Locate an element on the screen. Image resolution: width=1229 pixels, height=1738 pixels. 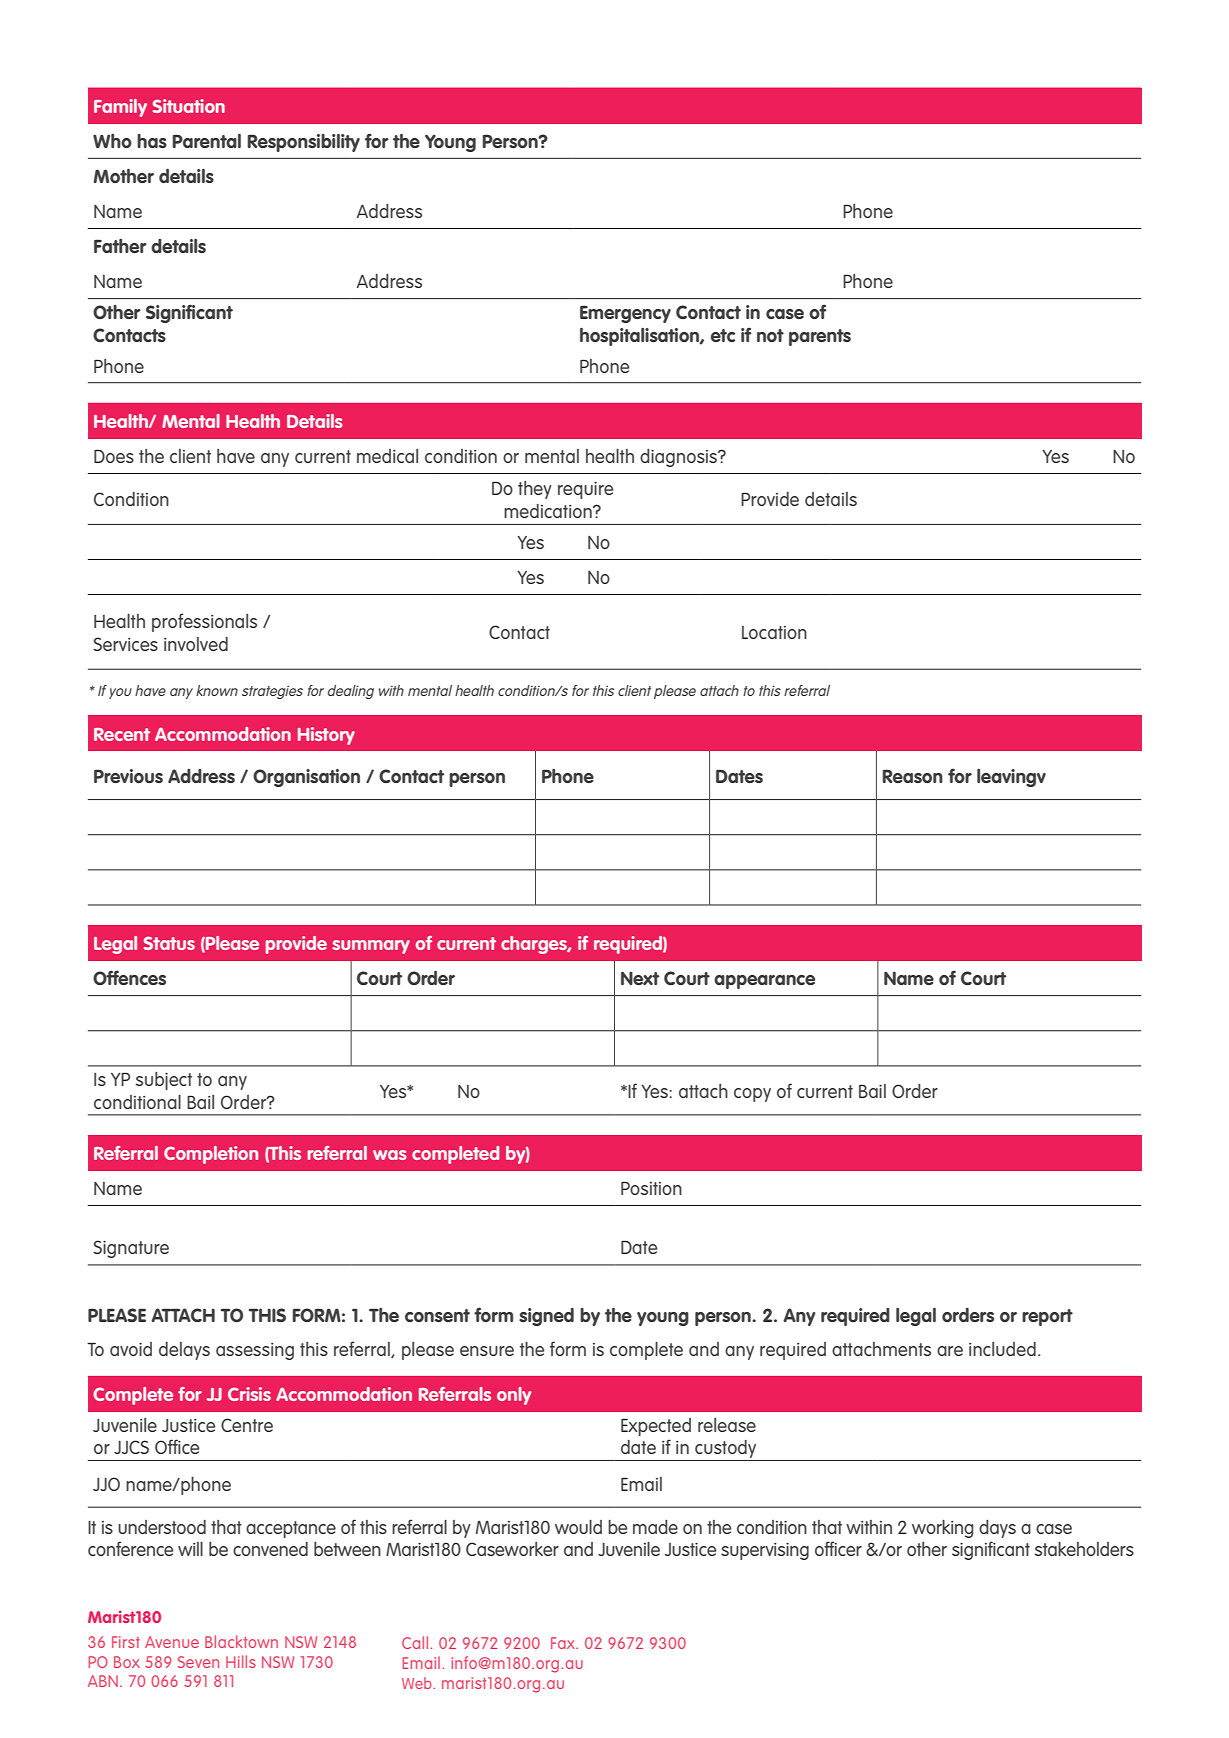
parents is located at coordinates (820, 337).
